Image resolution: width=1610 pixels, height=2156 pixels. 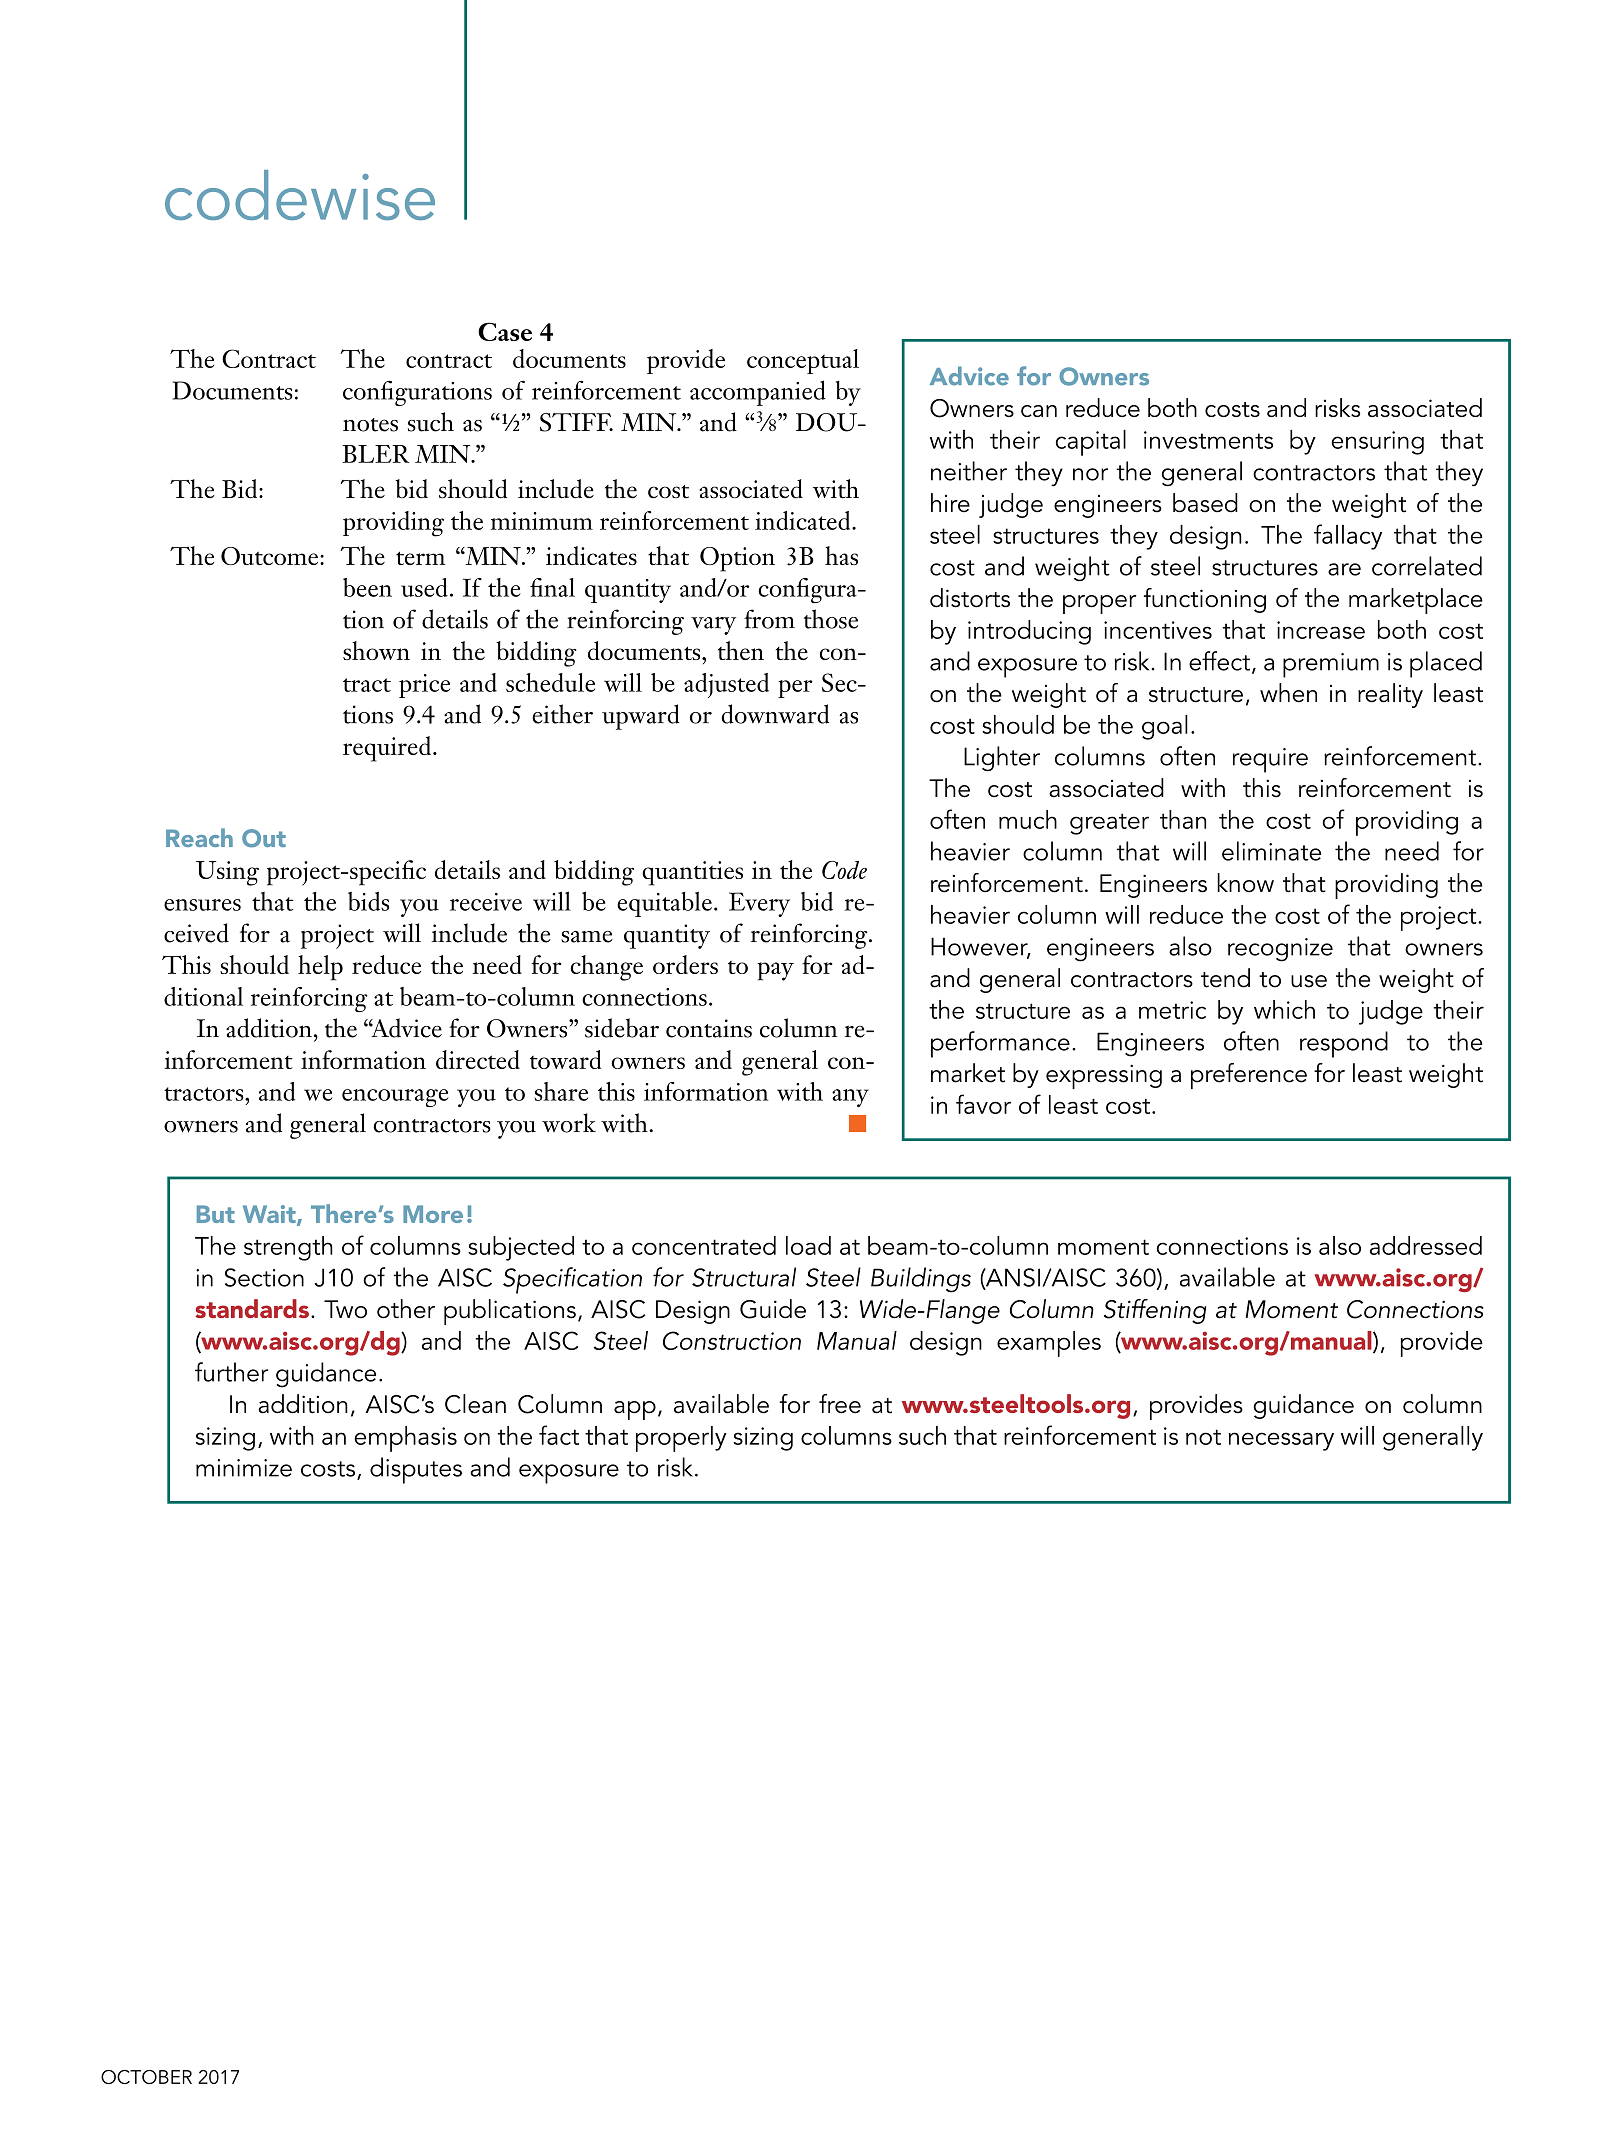 I want to click on free, so click(x=840, y=1404).
